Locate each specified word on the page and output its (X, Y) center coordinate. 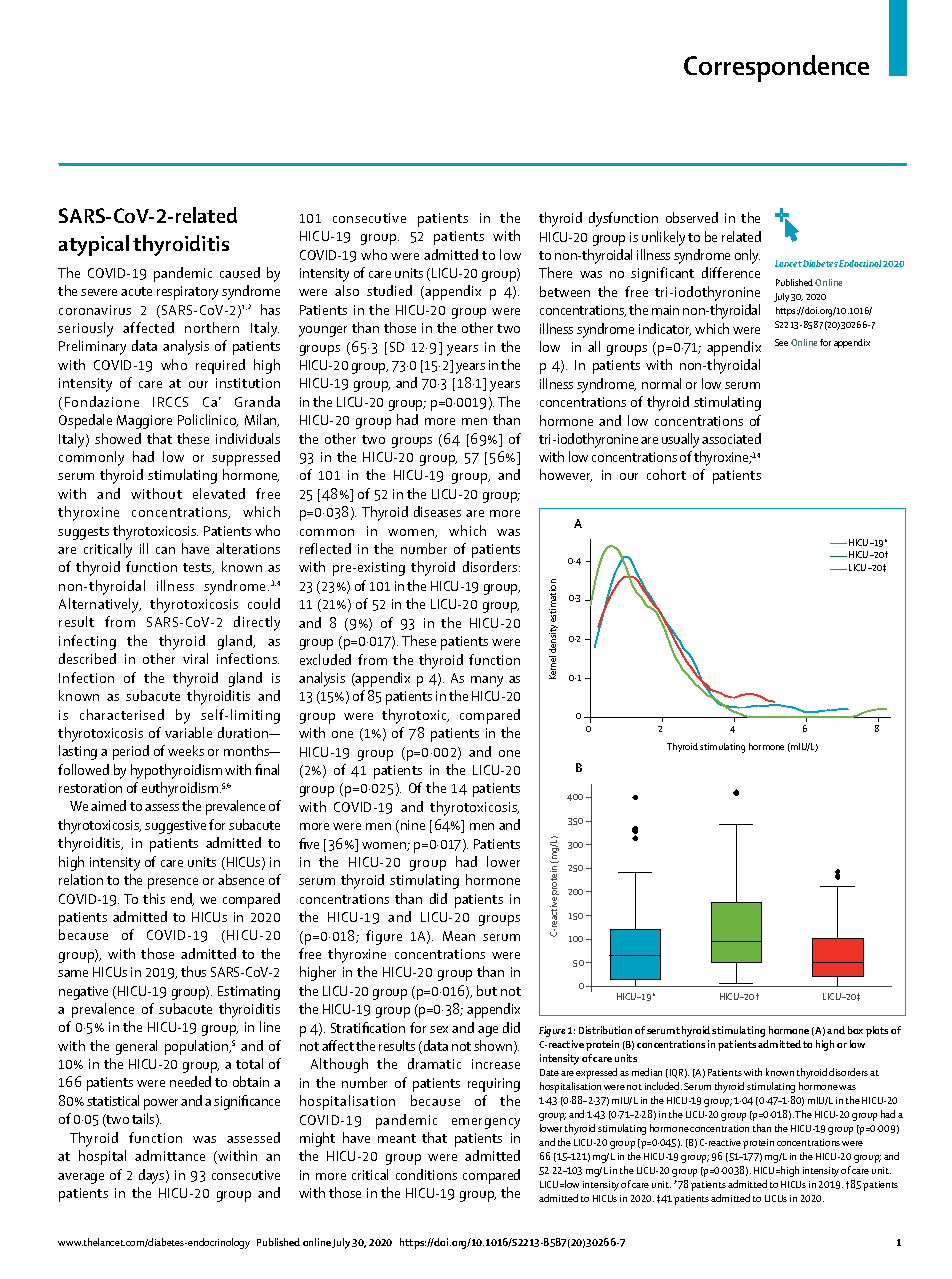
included (663, 1086)
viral (195, 658)
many (487, 681)
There (555, 272)
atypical (94, 245)
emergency (486, 1123)
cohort (666, 474)
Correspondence (776, 68)
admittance (170, 1155)
